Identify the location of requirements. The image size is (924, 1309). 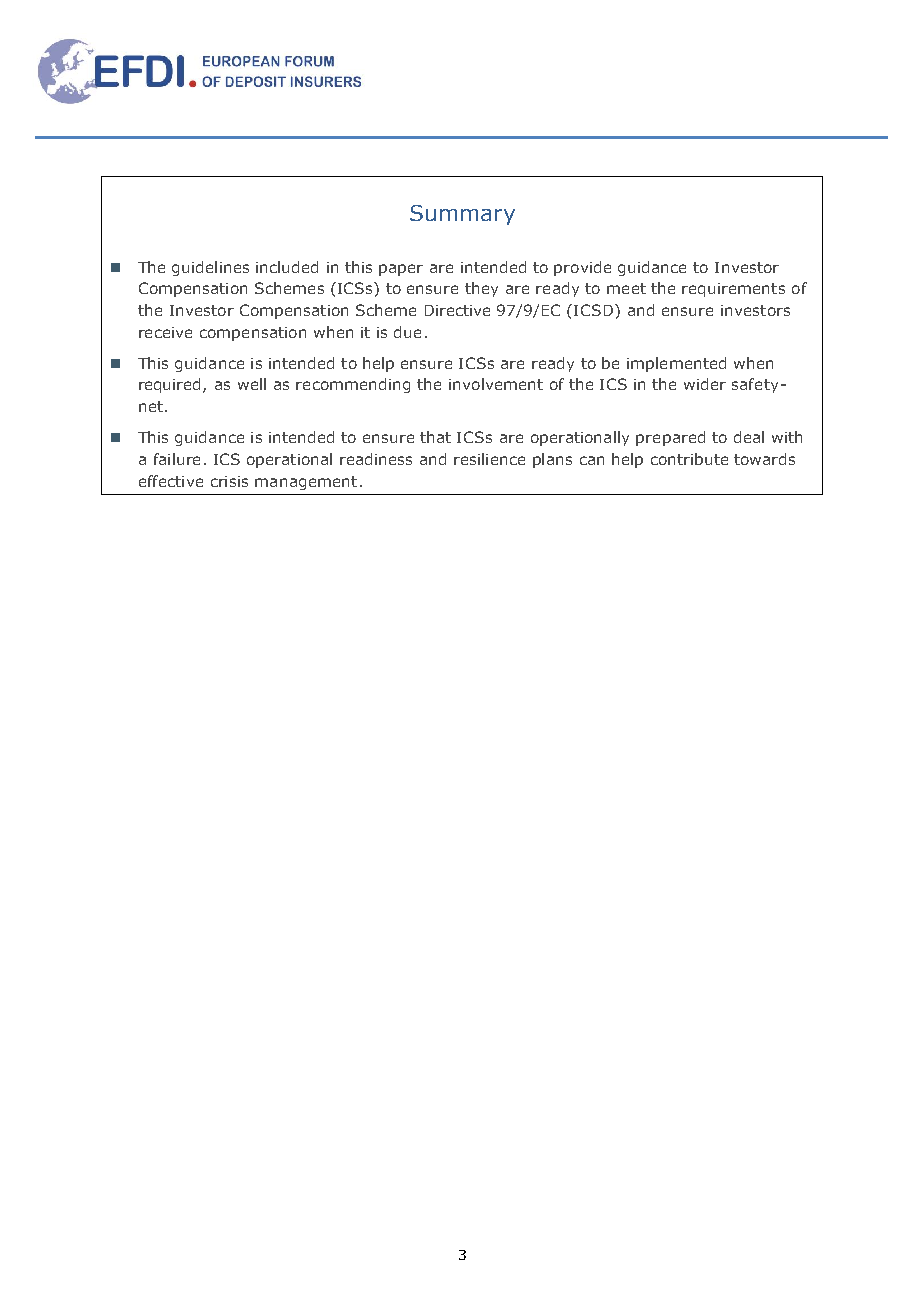
(733, 290).
